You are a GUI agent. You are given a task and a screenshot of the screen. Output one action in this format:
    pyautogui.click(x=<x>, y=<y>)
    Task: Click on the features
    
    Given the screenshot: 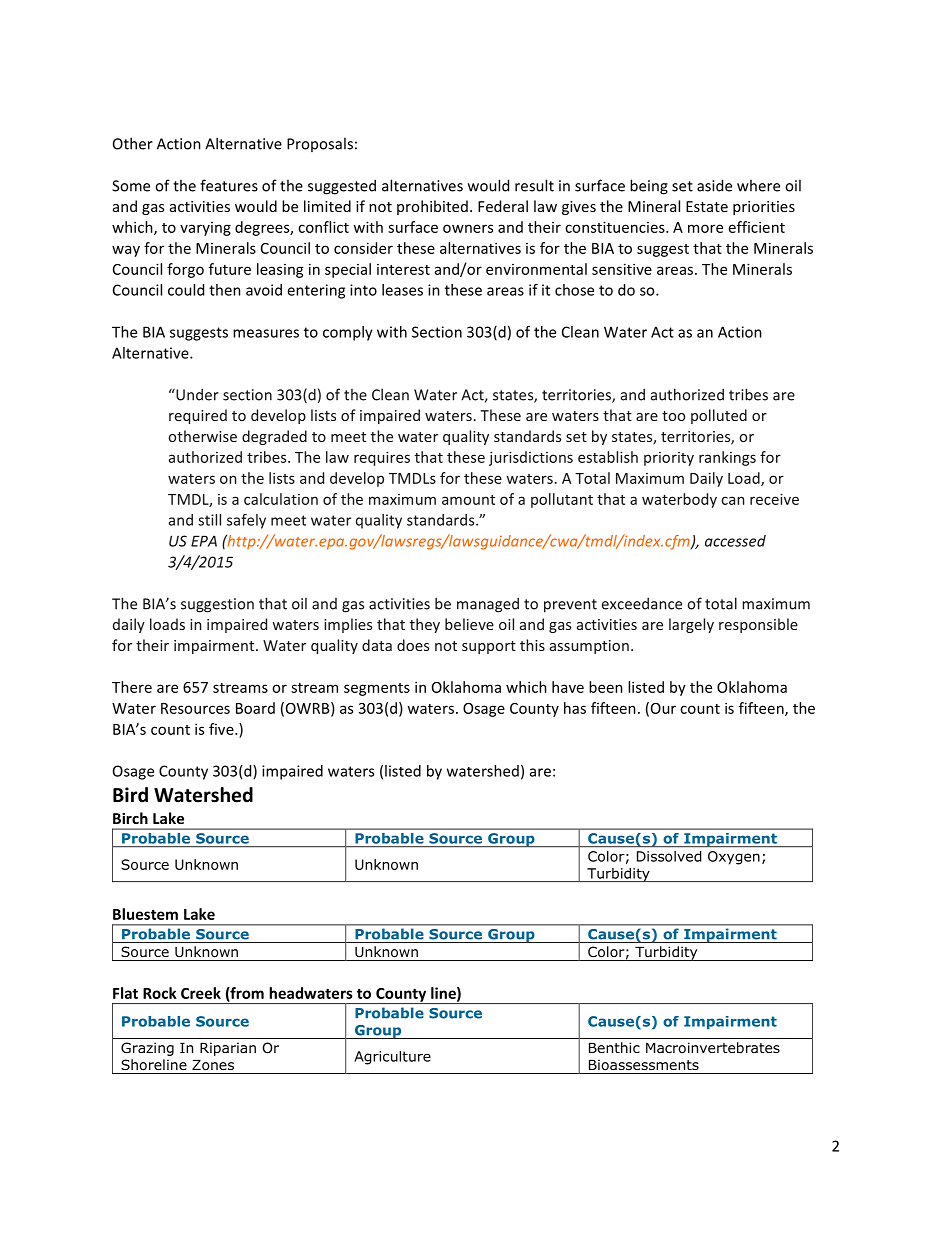 What is the action you would take?
    pyautogui.click(x=229, y=185)
